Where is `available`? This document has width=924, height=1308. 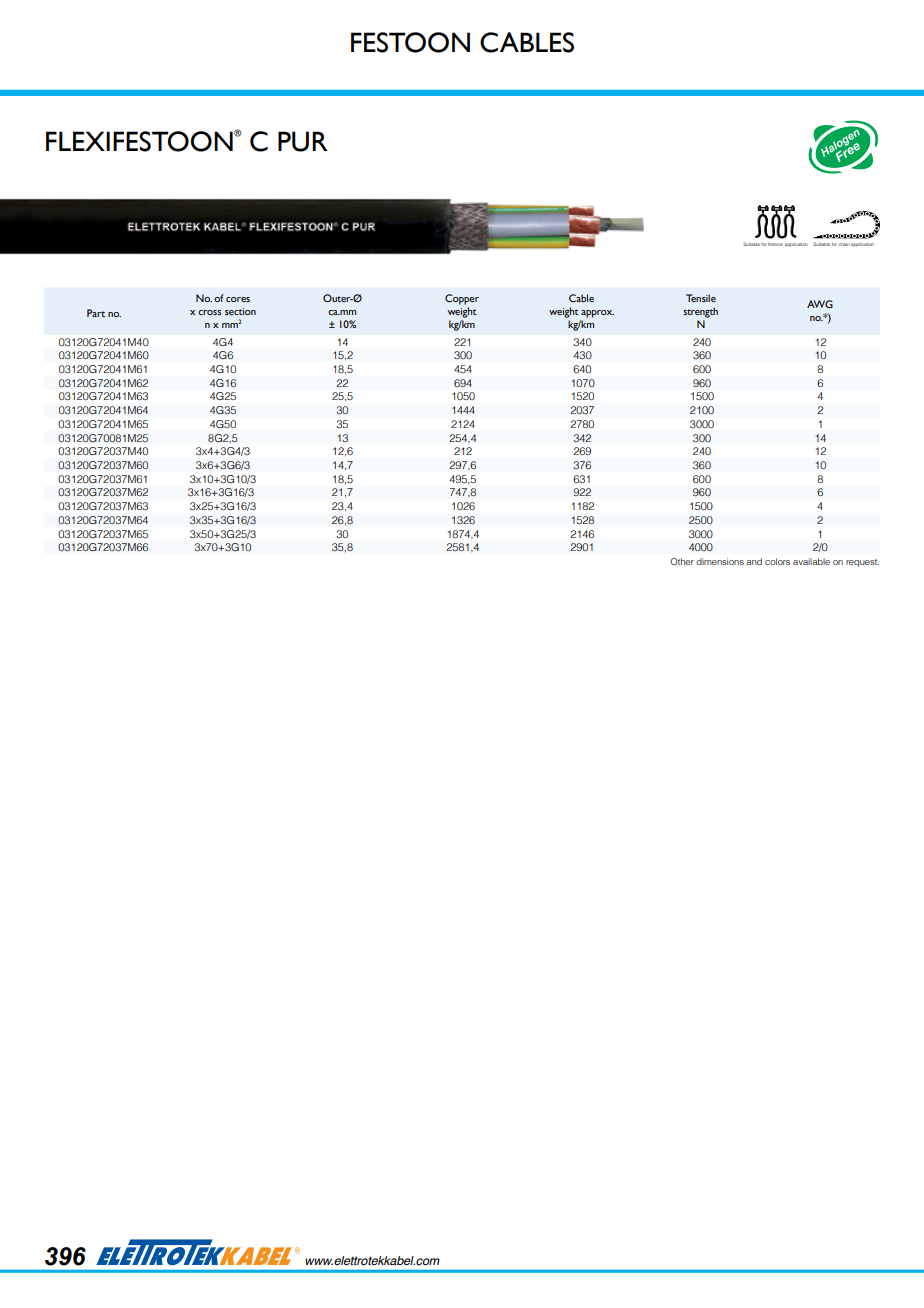
available is located at coordinates (811, 561).
